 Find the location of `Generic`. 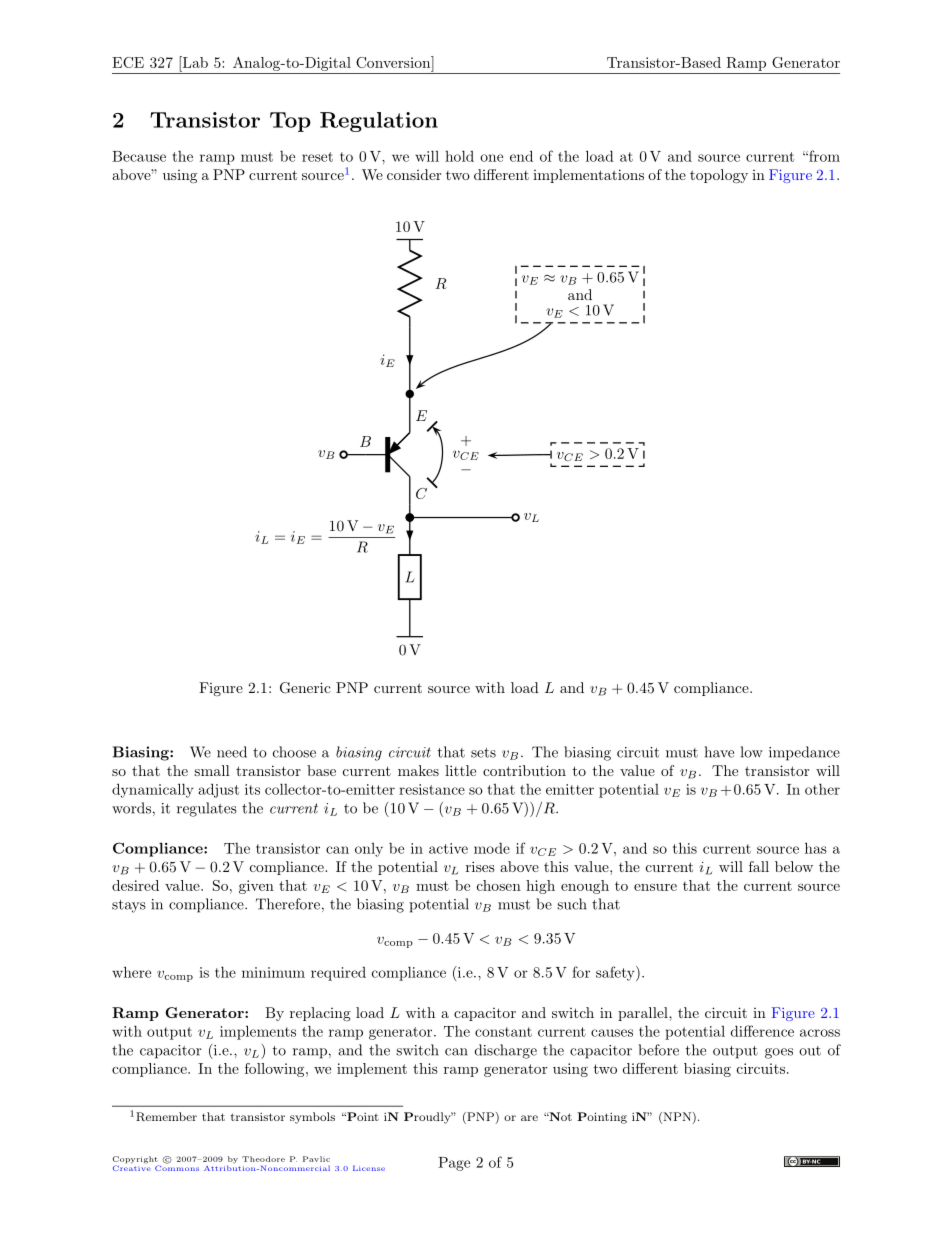

Generic is located at coordinates (305, 688).
